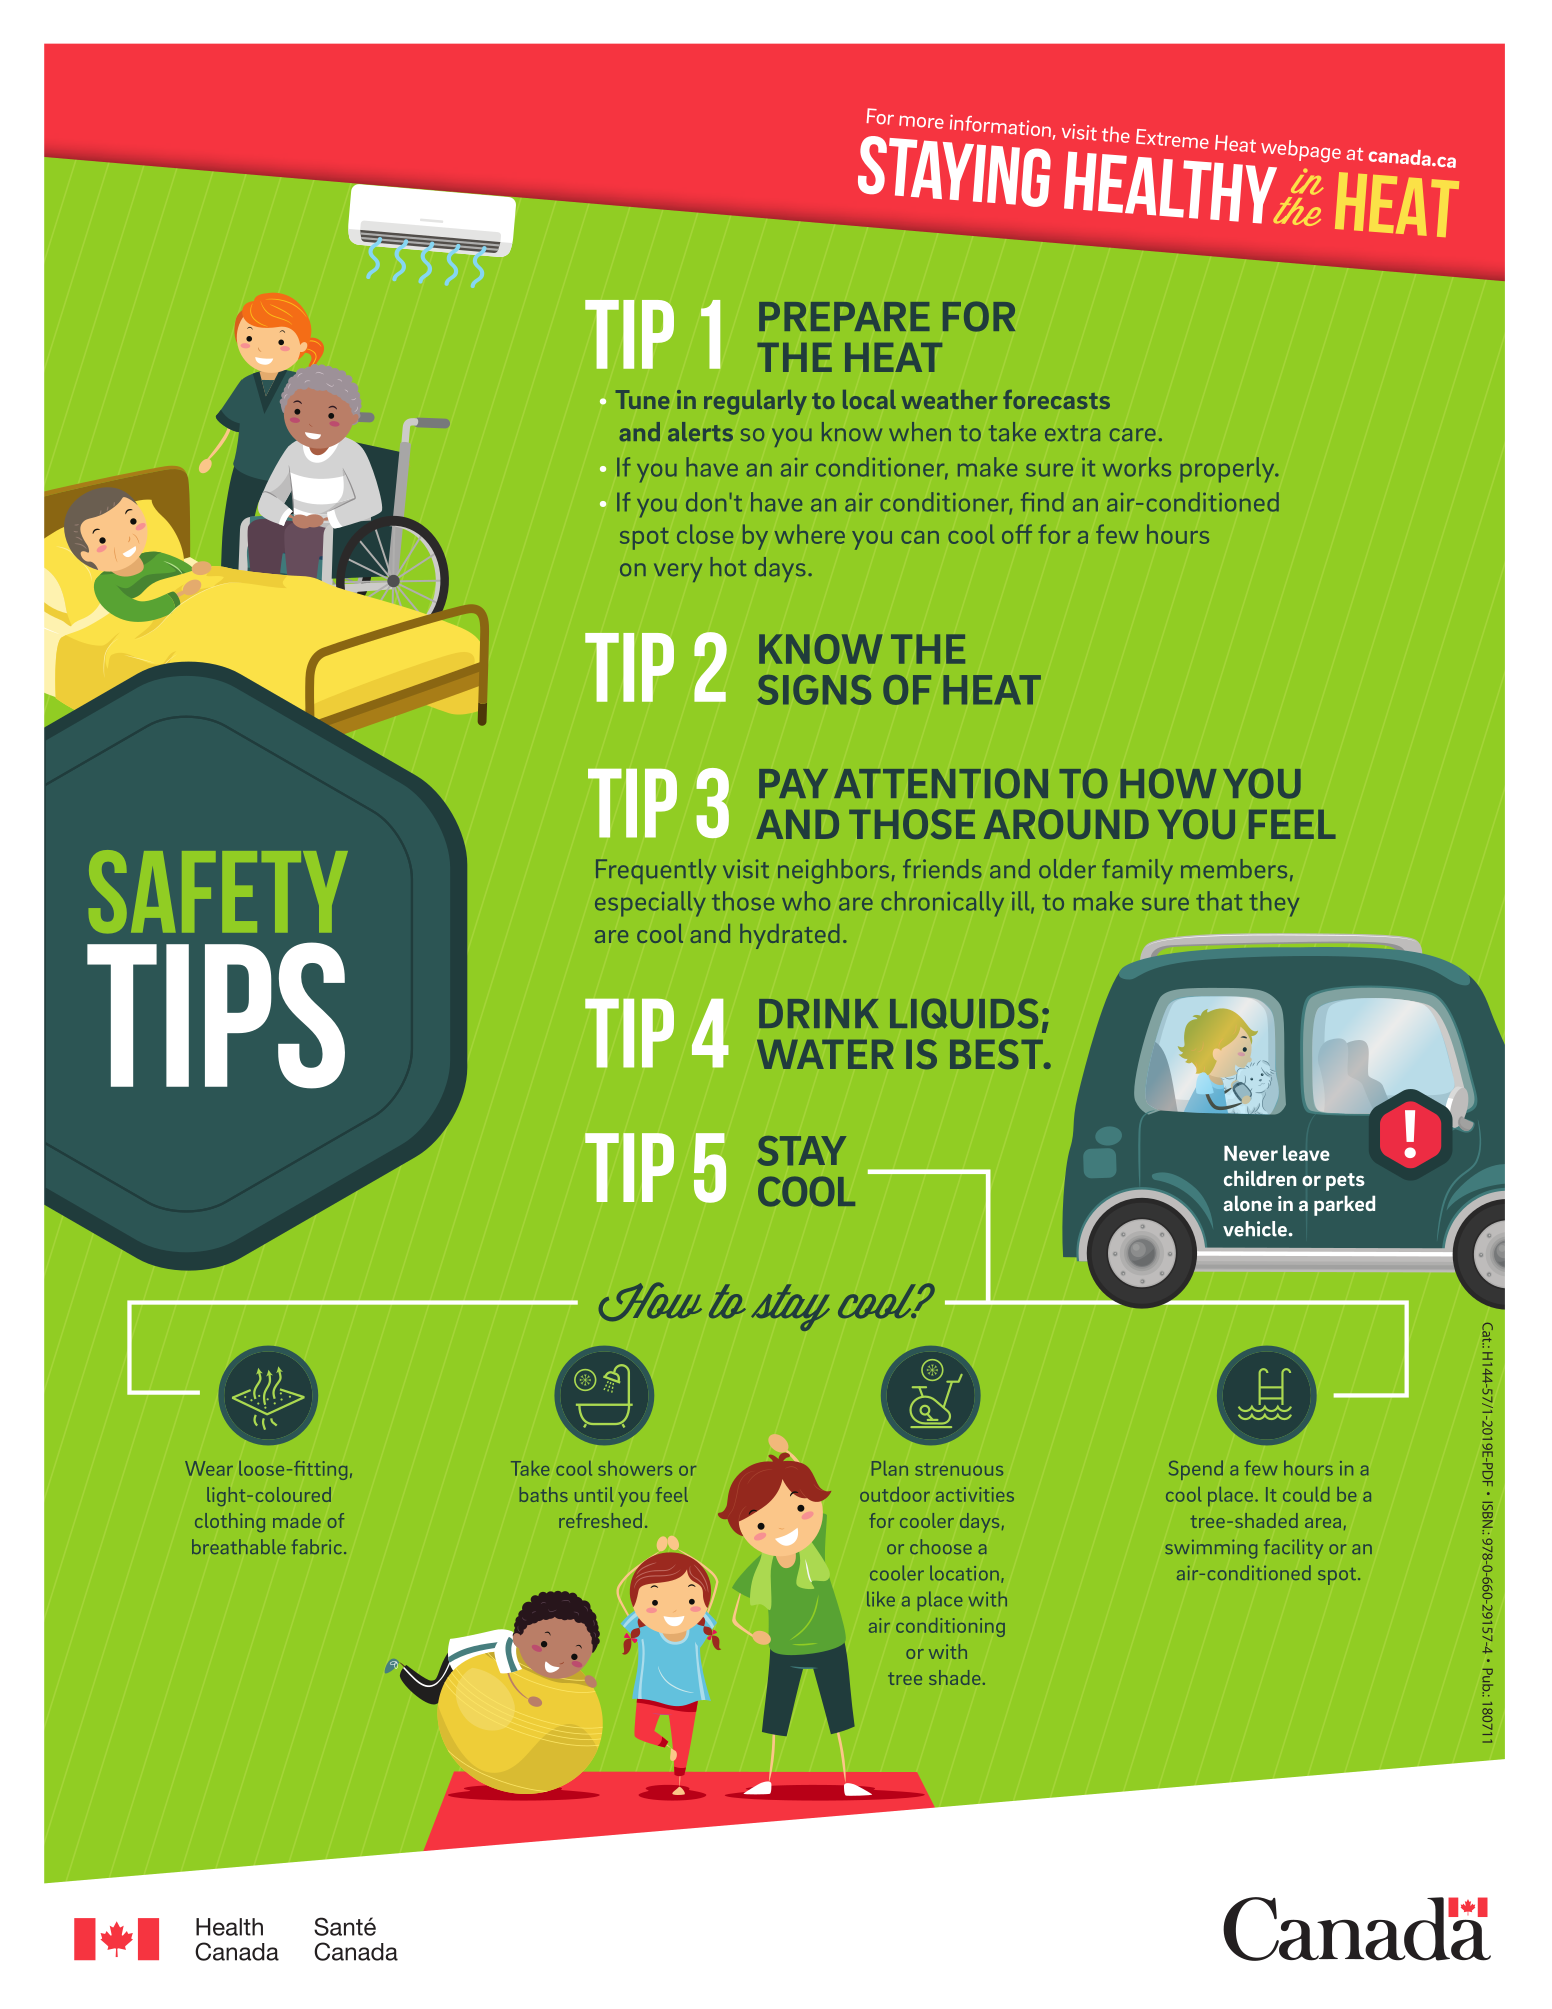 This image has height=2009, width=1552. I want to click on TIPS, so click(216, 1015).
